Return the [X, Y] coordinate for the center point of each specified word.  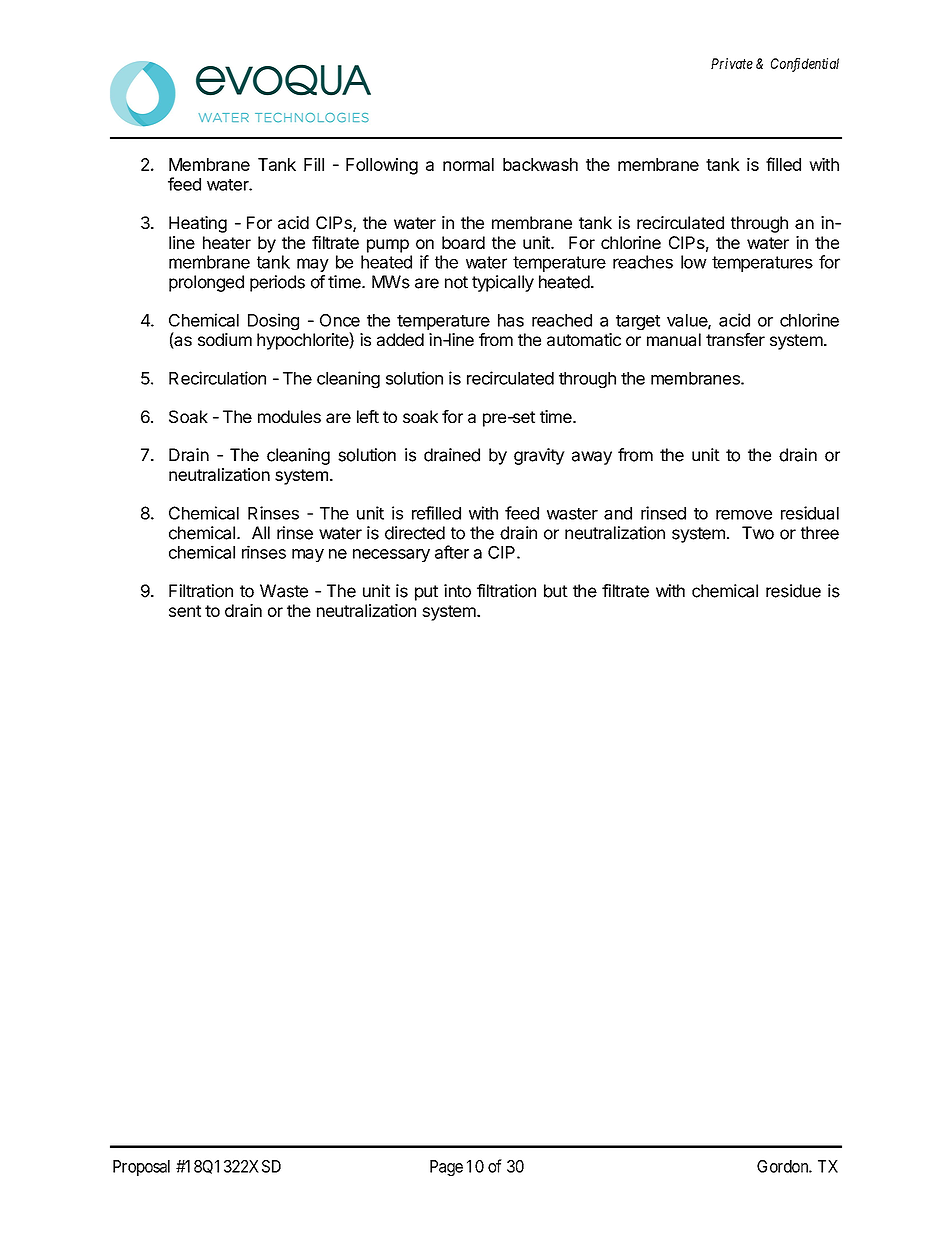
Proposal [141, 1168]
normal [468, 164]
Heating [198, 224]
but [556, 591]
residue [793, 591]
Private [732, 63]
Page [446, 1168]
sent [185, 611]
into [457, 591]
